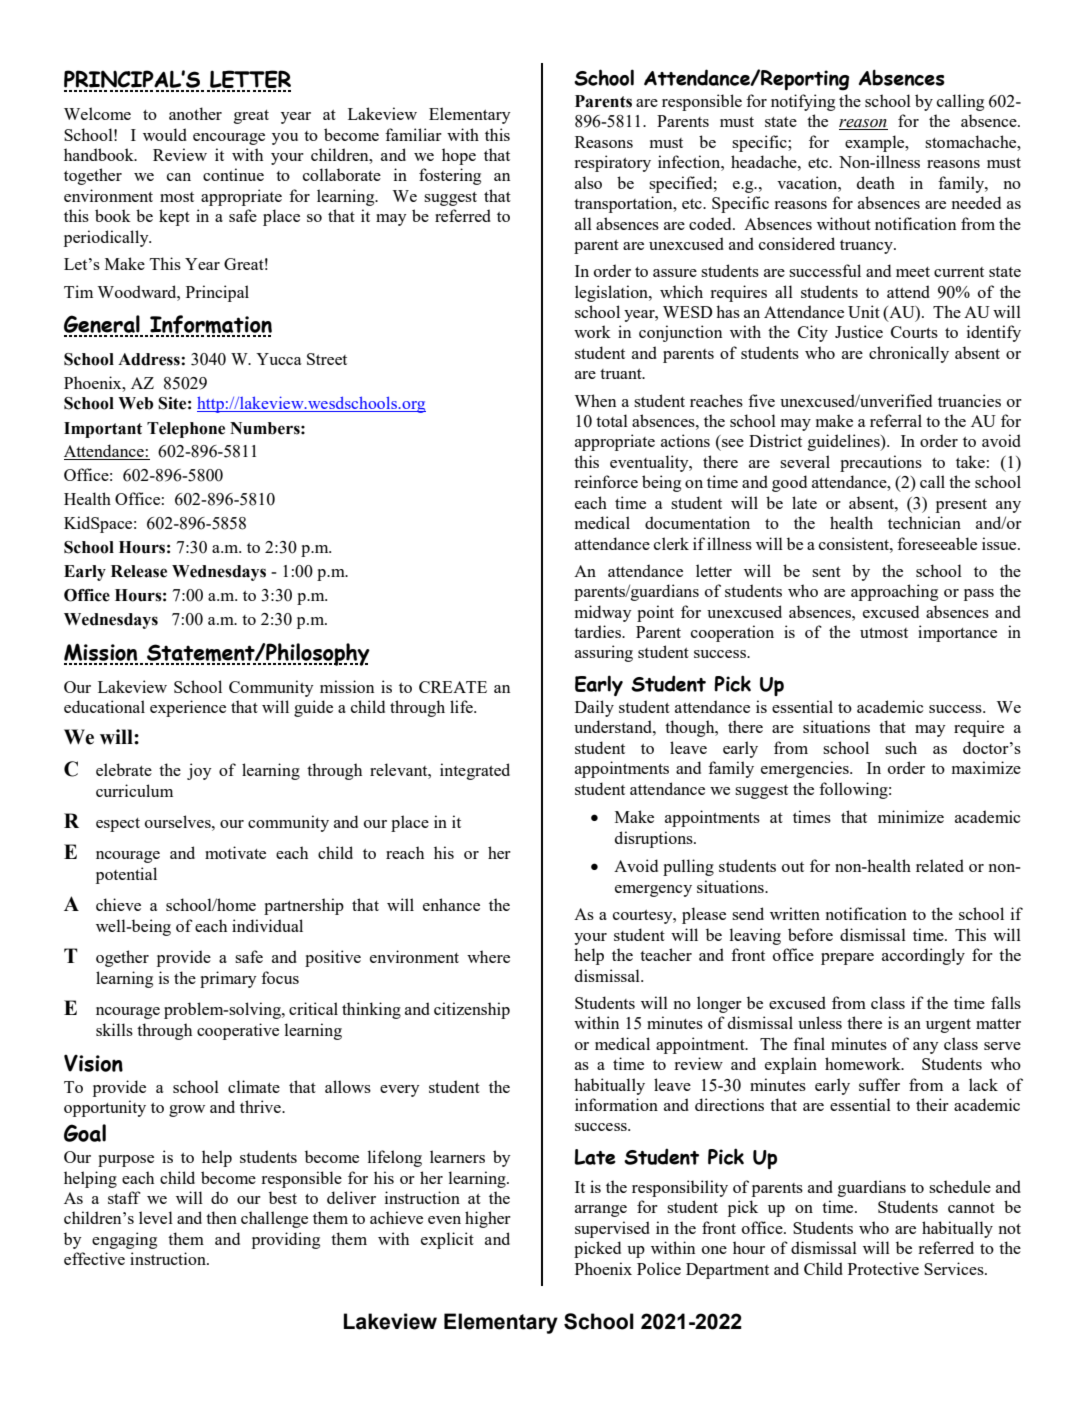 The image size is (1085, 1404). Describe the element at coordinates (876, 182) in the image. I see `death` at that location.
